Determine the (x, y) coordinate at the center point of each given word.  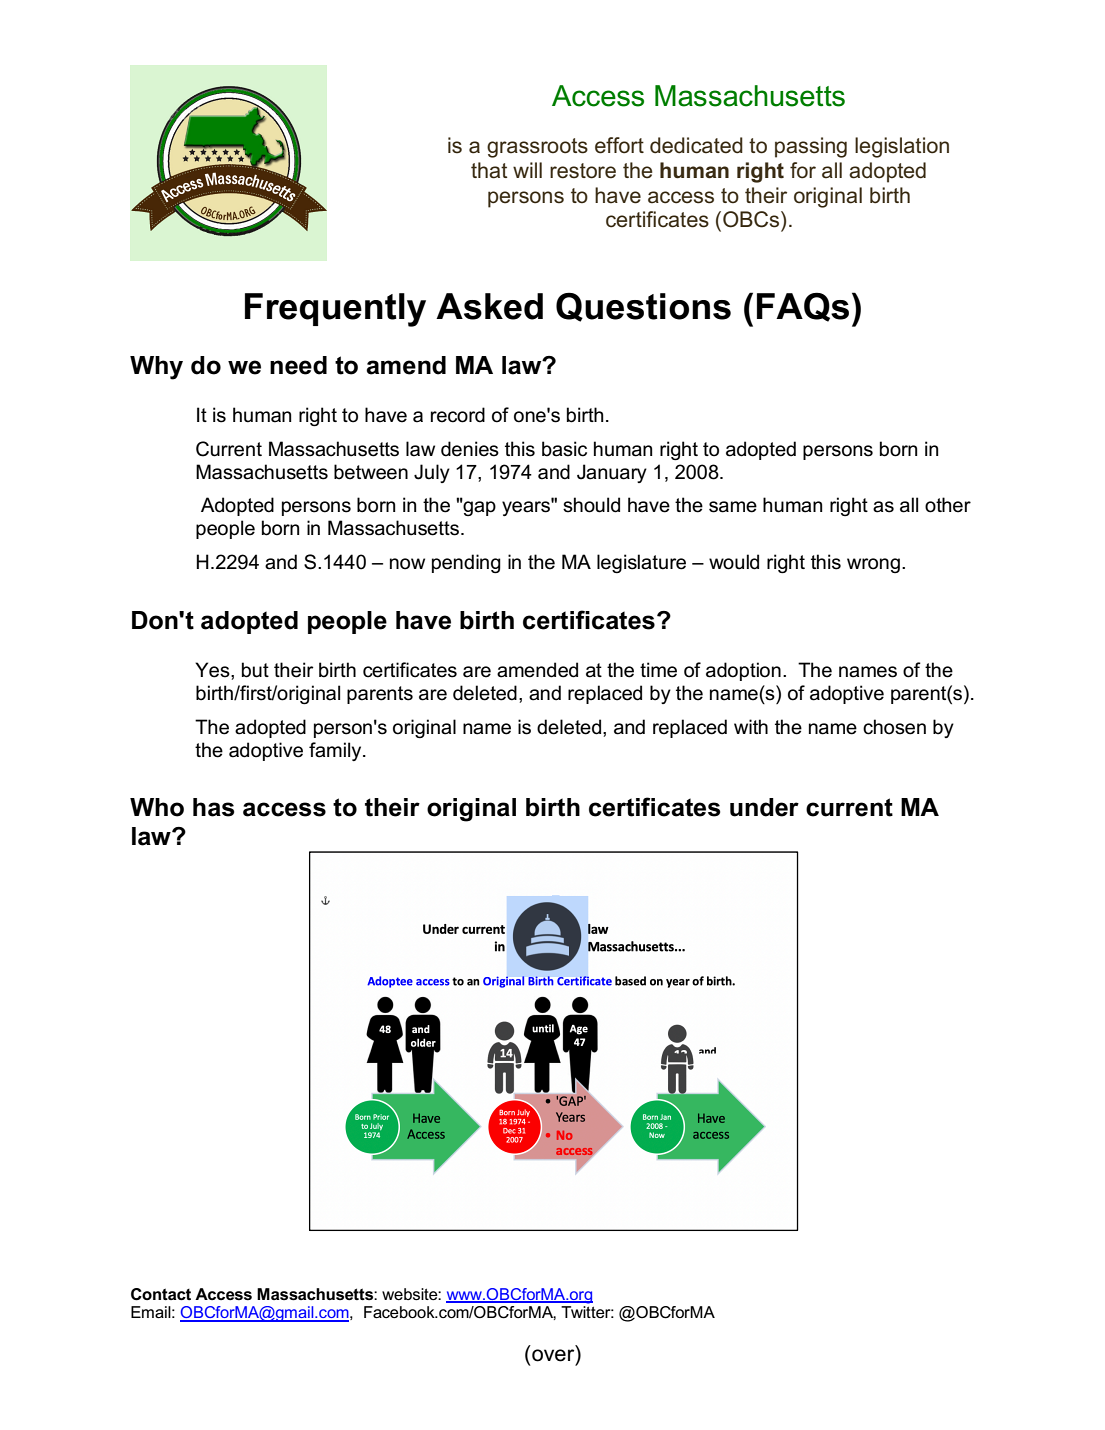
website (410, 1294)
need (298, 365)
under (764, 807)
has (213, 807)
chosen (894, 727)
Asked (489, 306)
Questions (643, 307)
